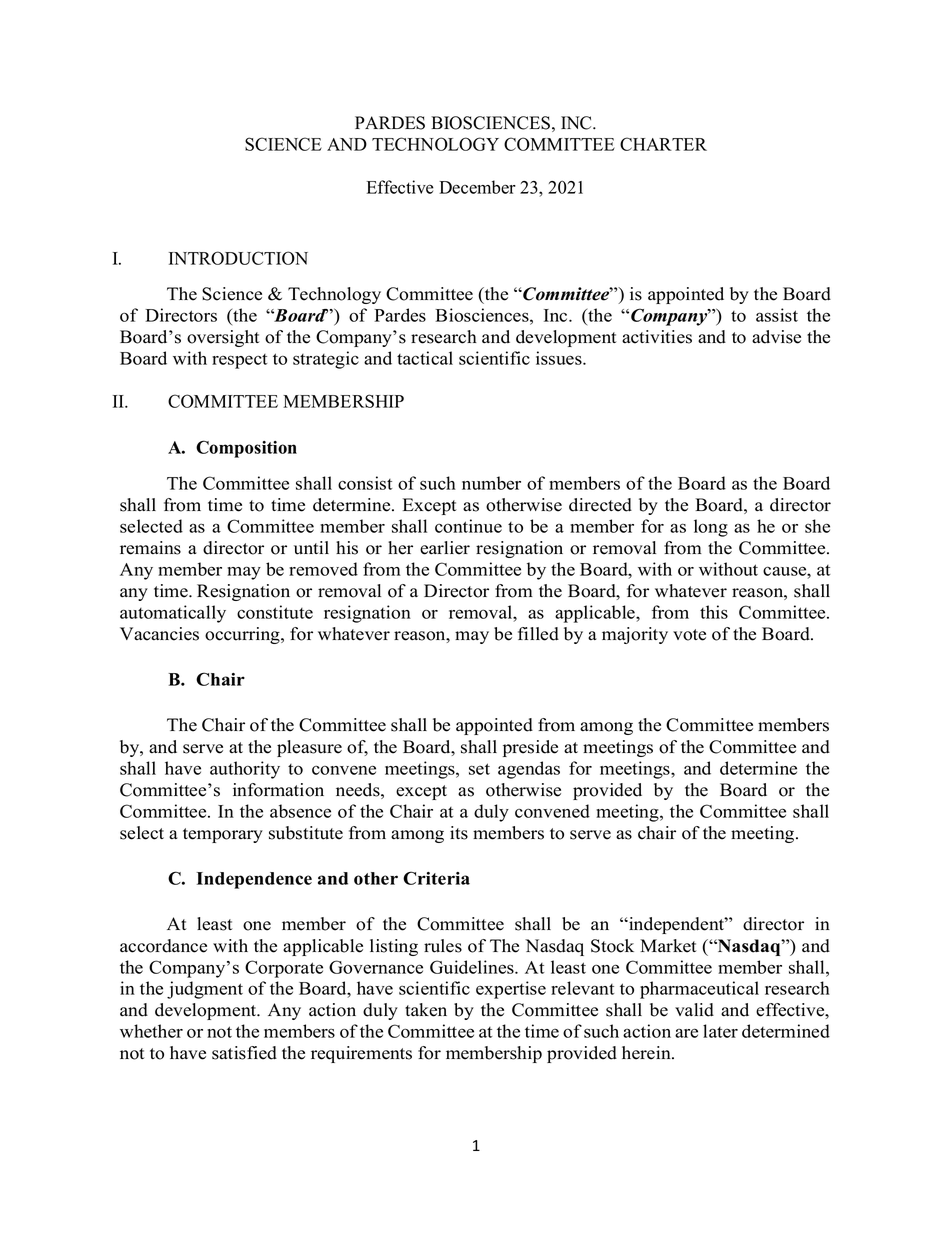 Image resolution: width=952 pixels, height=1233 pixels. I want to click on CHARTER, so click(663, 144).
